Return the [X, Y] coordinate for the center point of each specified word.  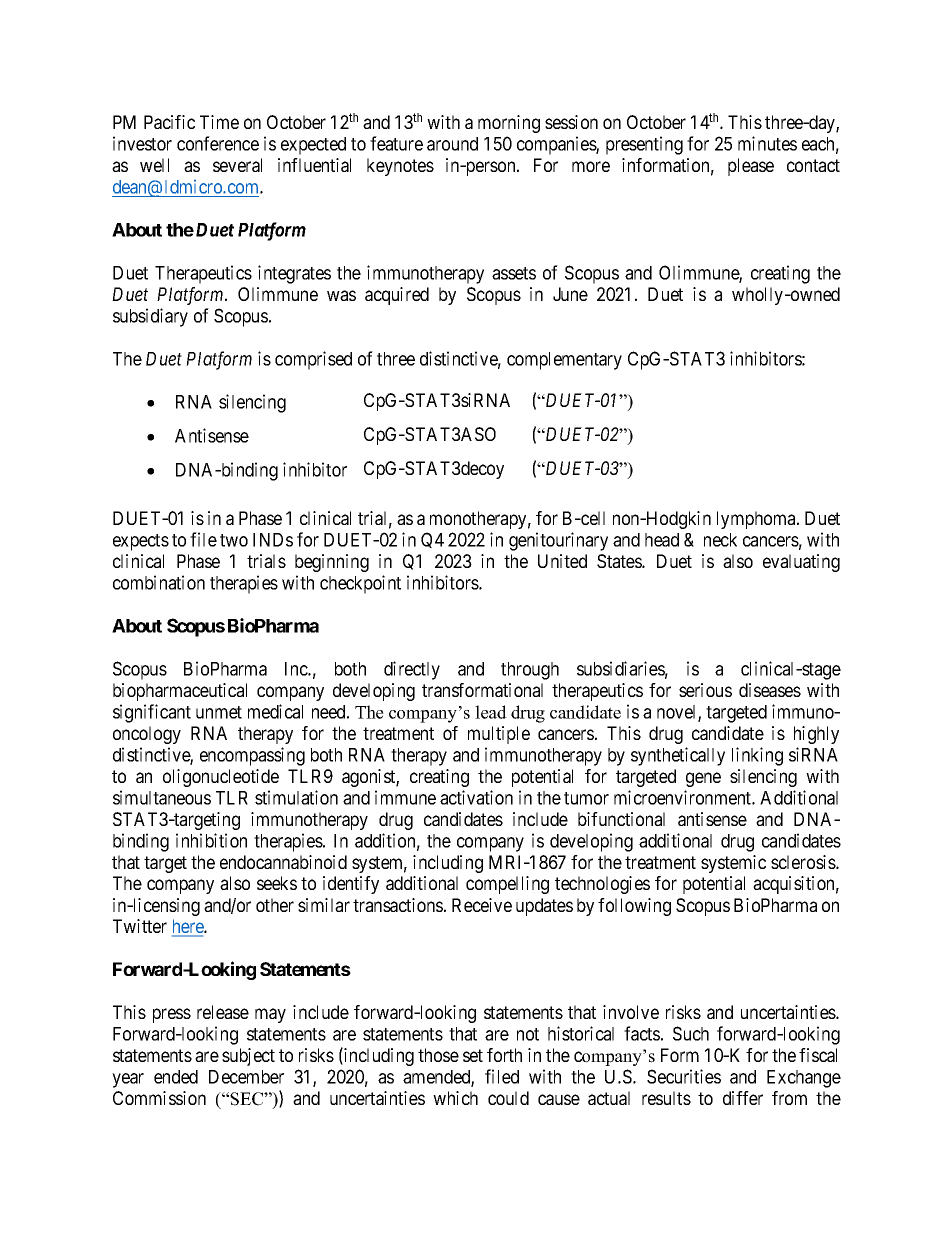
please [751, 167]
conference [218, 143]
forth [504, 1055]
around [452, 144]
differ [743, 1098]
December [246, 1077]
